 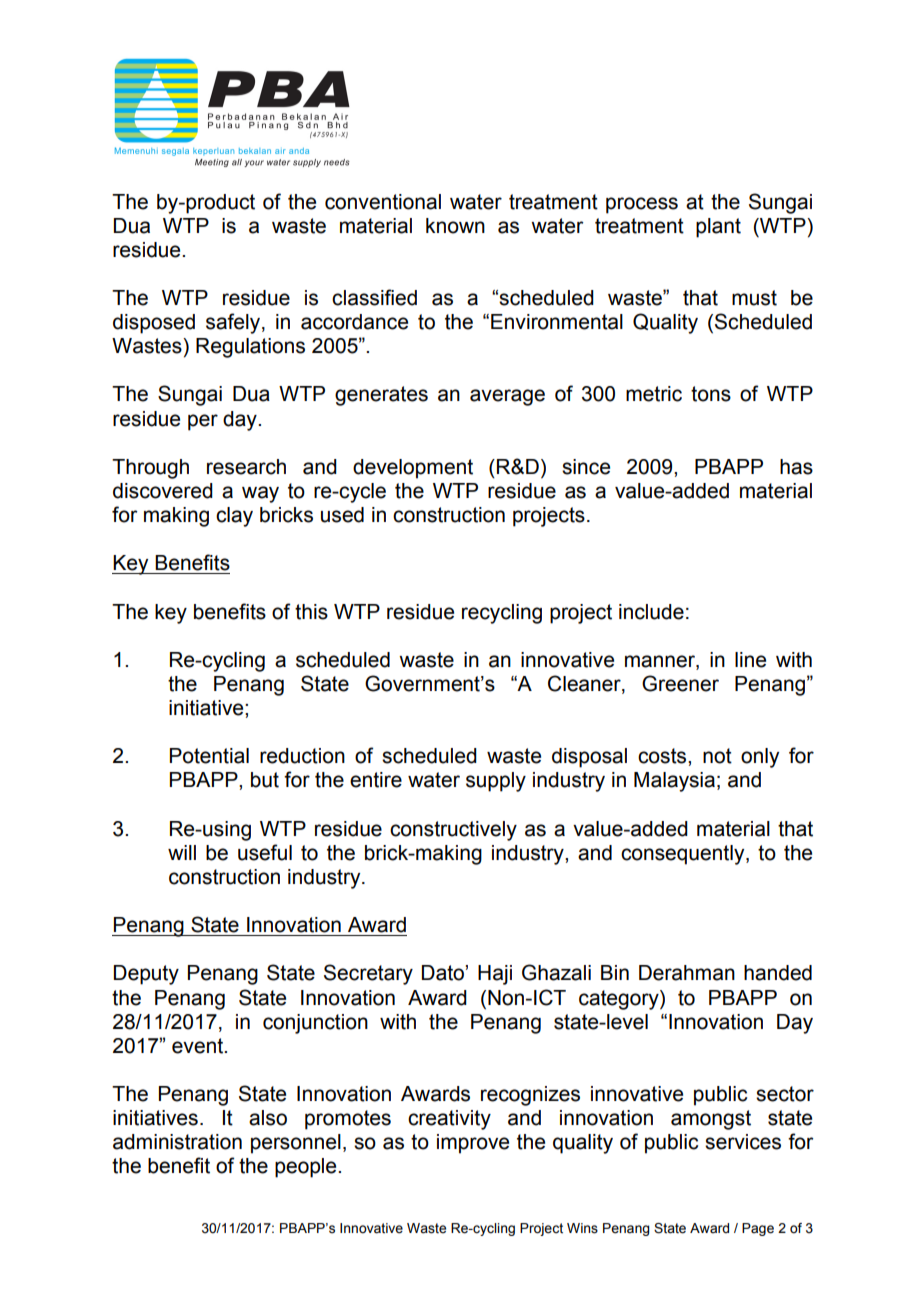 What do you see at coordinates (455, 226) in the screenshot?
I see `known` at bounding box center [455, 226].
